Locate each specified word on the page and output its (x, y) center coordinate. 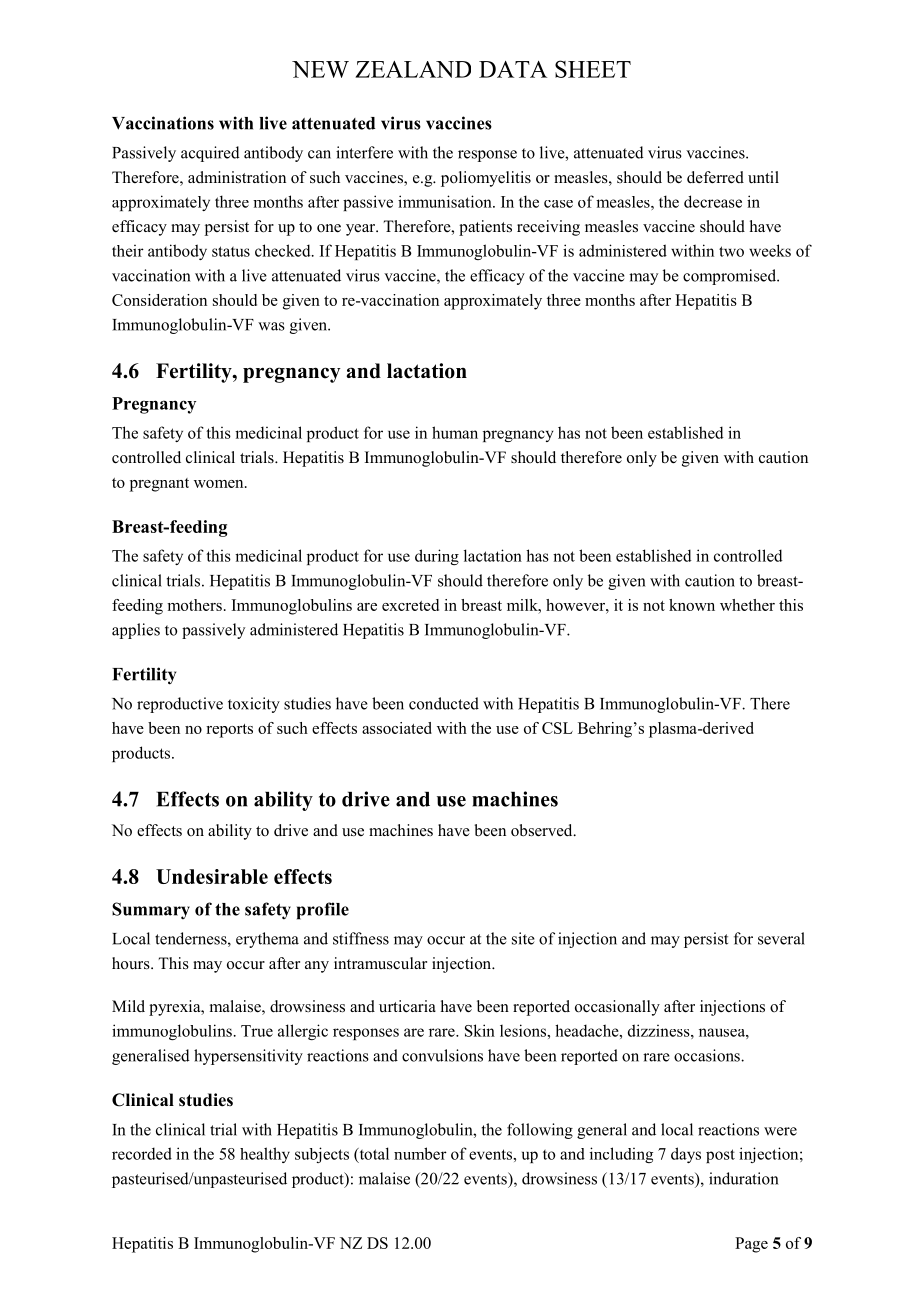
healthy (265, 1155)
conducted (444, 703)
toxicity (254, 705)
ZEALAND (413, 69)
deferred (715, 177)
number (420, 1153)
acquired (210, 154)
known (692, 605)
